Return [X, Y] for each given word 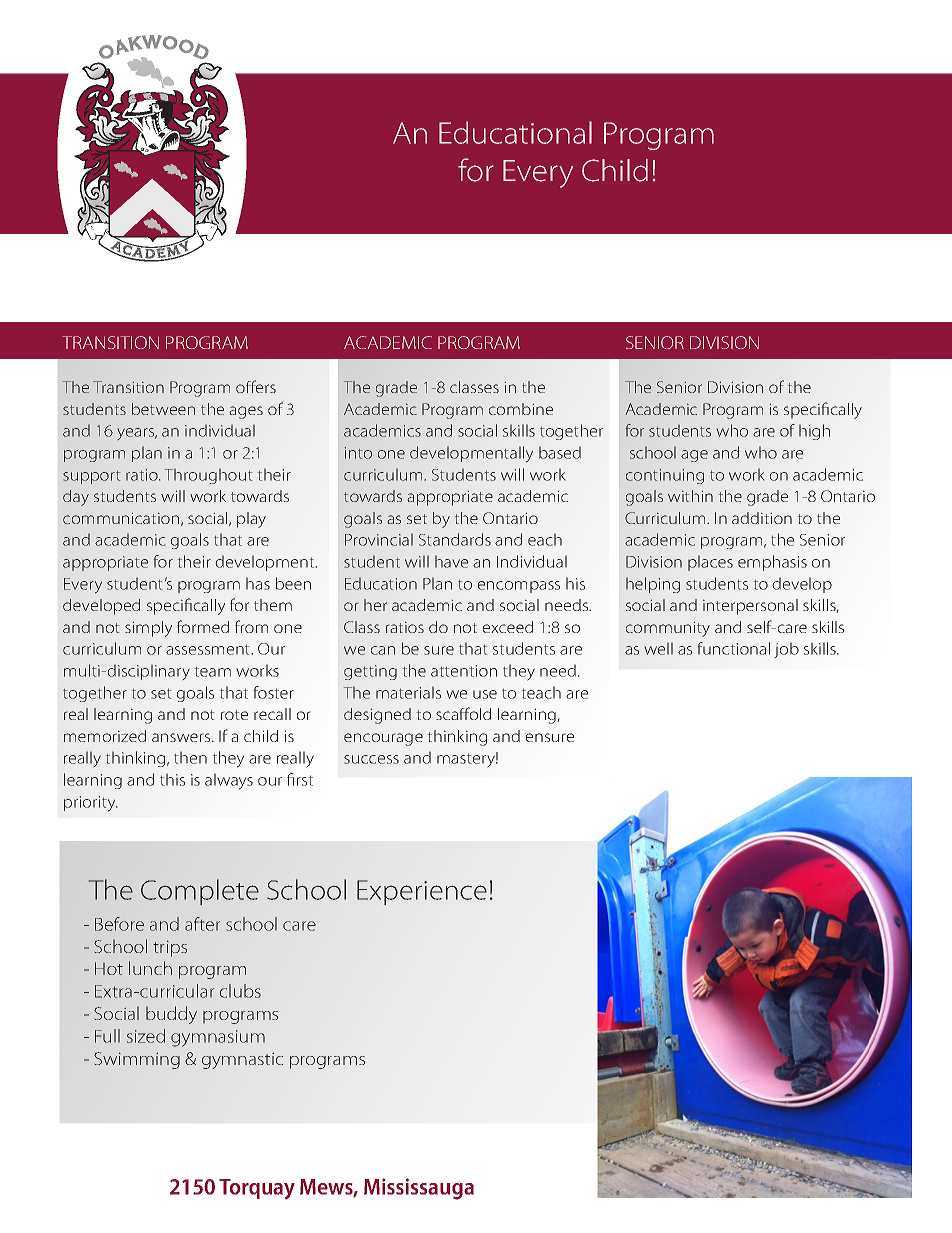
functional [733, 648]
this [172, 779]
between [163, 409]
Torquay [257, 1189]
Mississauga [419, 1189]
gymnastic [242, 1061]
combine [521, 409]
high [814, 432]
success [371, 759]
